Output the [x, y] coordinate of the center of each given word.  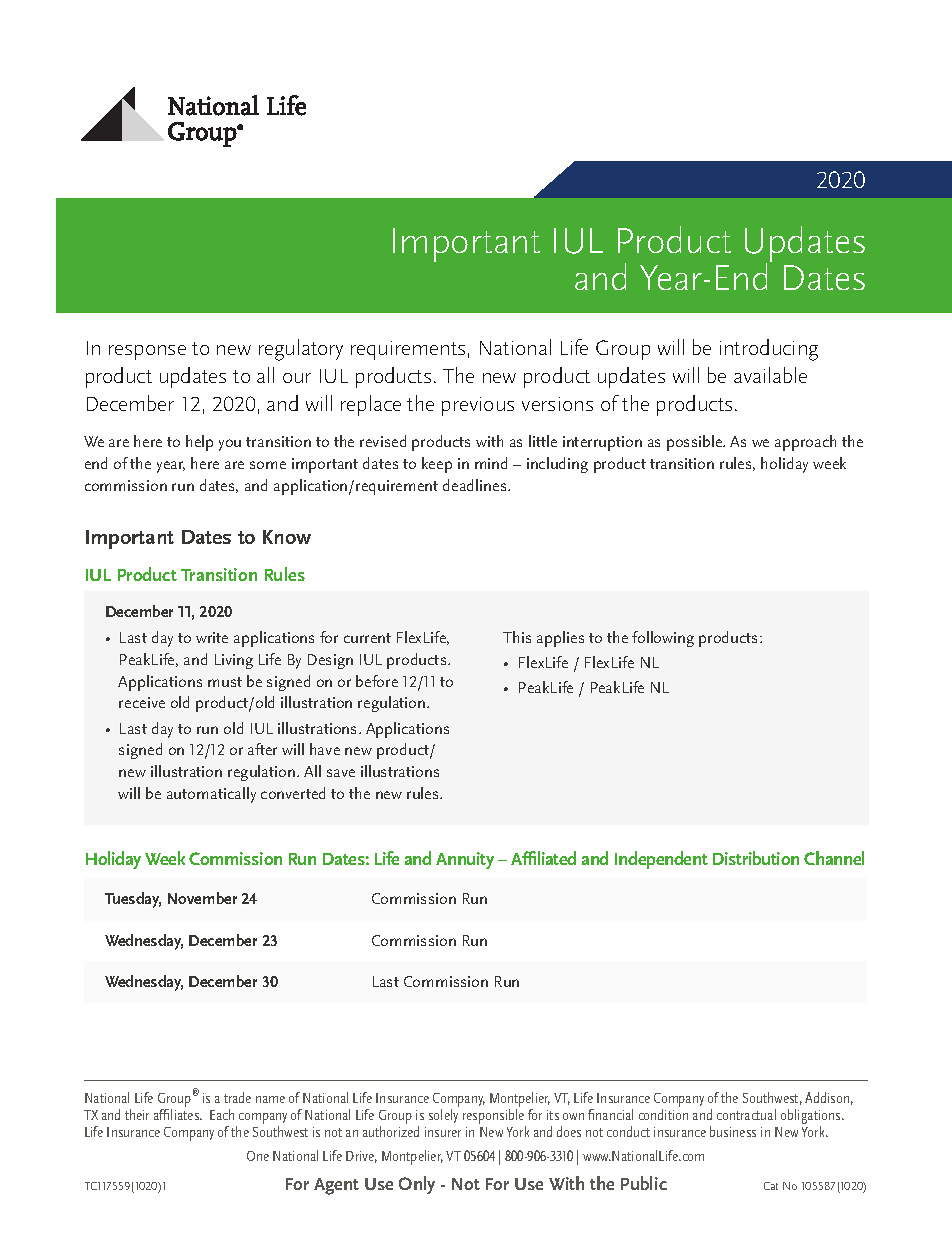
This [517, 637]
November [202, 898]
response [147, 352]
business [733, 1131]
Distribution [756, 858]
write [212, 637]
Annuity [465, 860]
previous [478, 406]
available [770, 375]
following [663, 639]
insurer [443, 1132]
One [258, 1156]
